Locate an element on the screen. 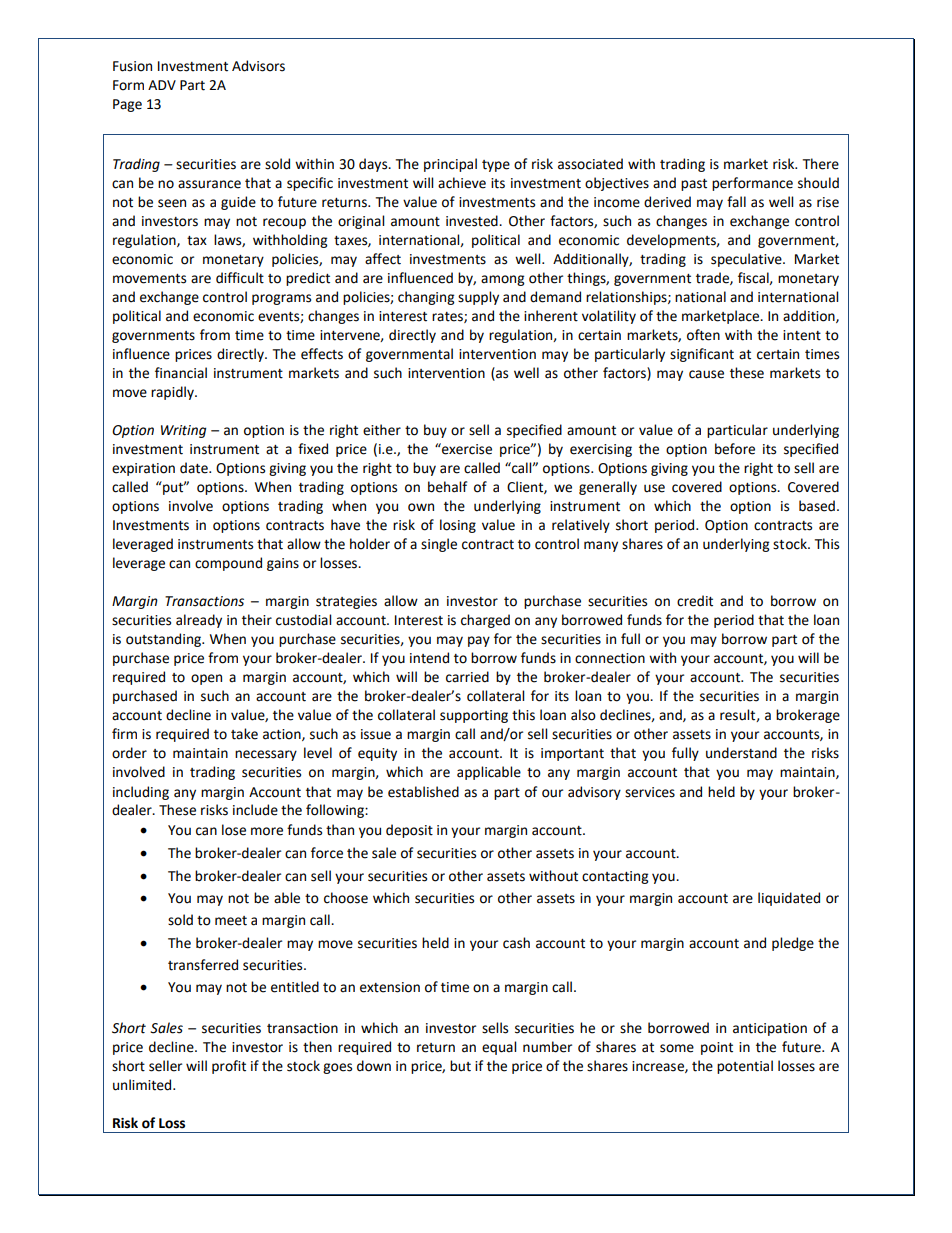 The image size is (952, 1233). compound is located at coordinates (228, 564).
